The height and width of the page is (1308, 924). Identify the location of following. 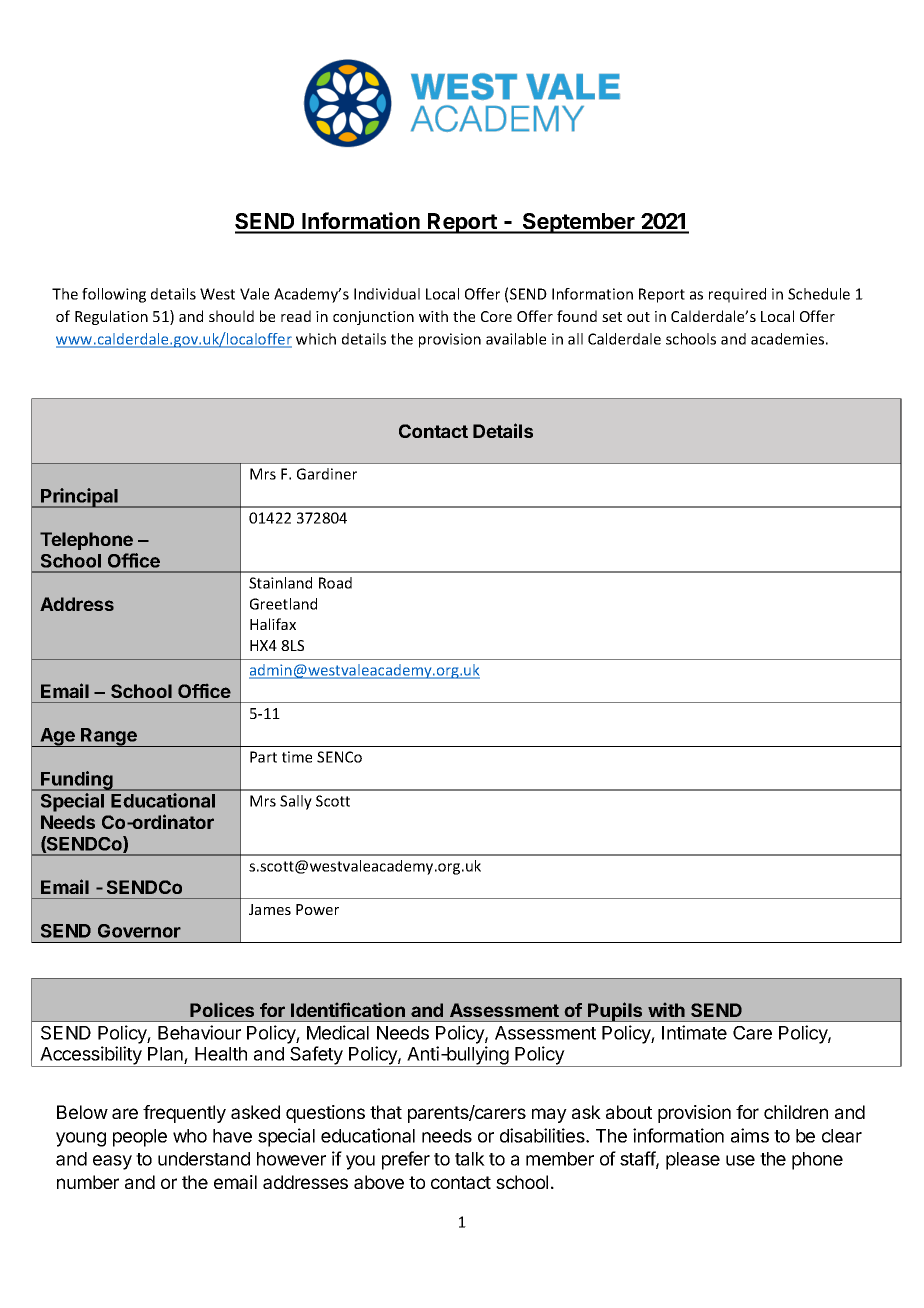
(114, 295).
